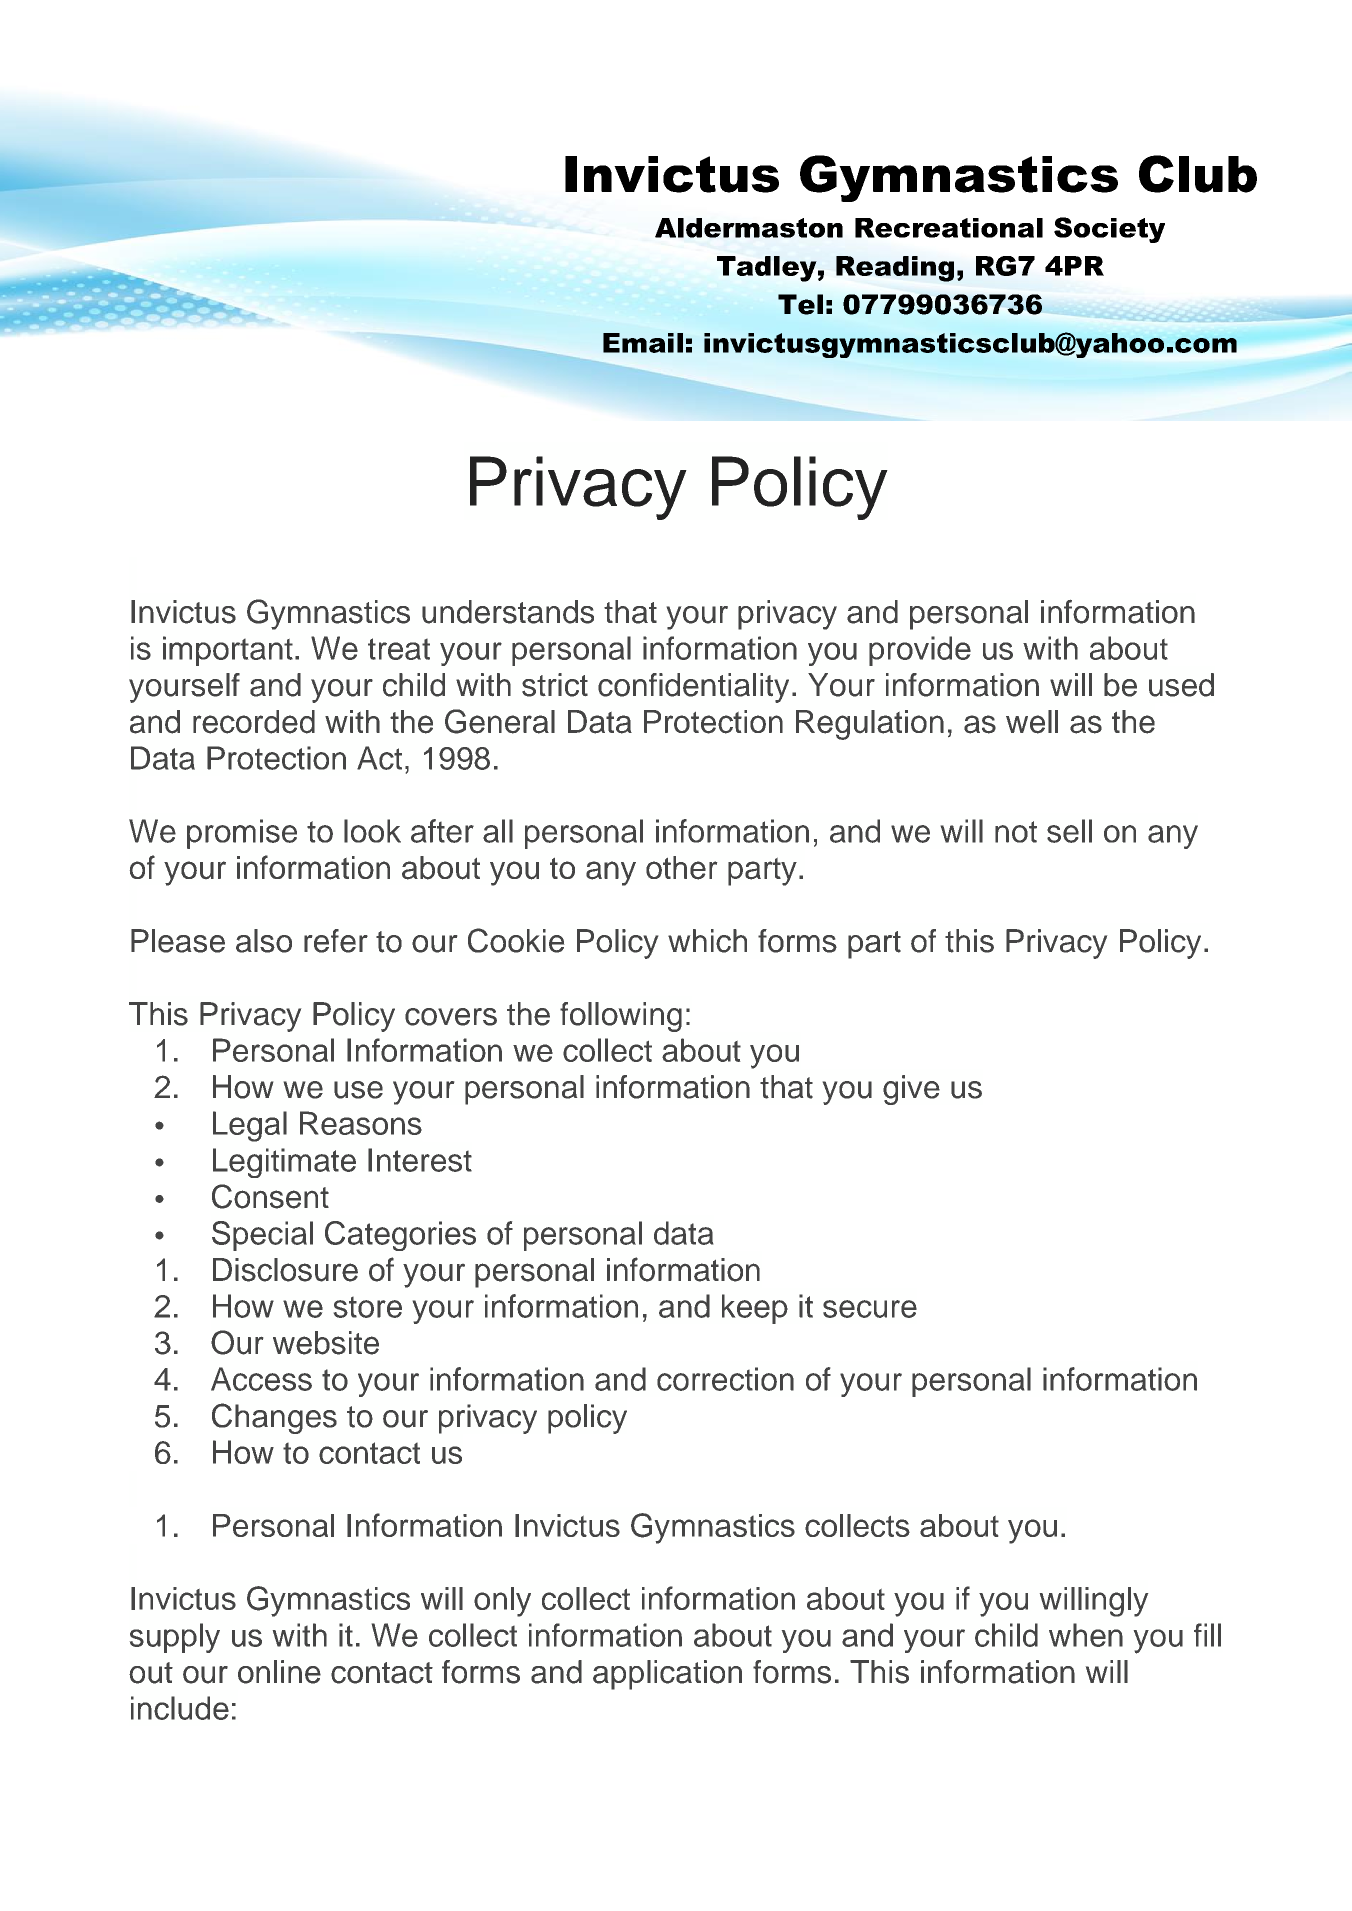  I want to click on sell, so click(1069, 831).
